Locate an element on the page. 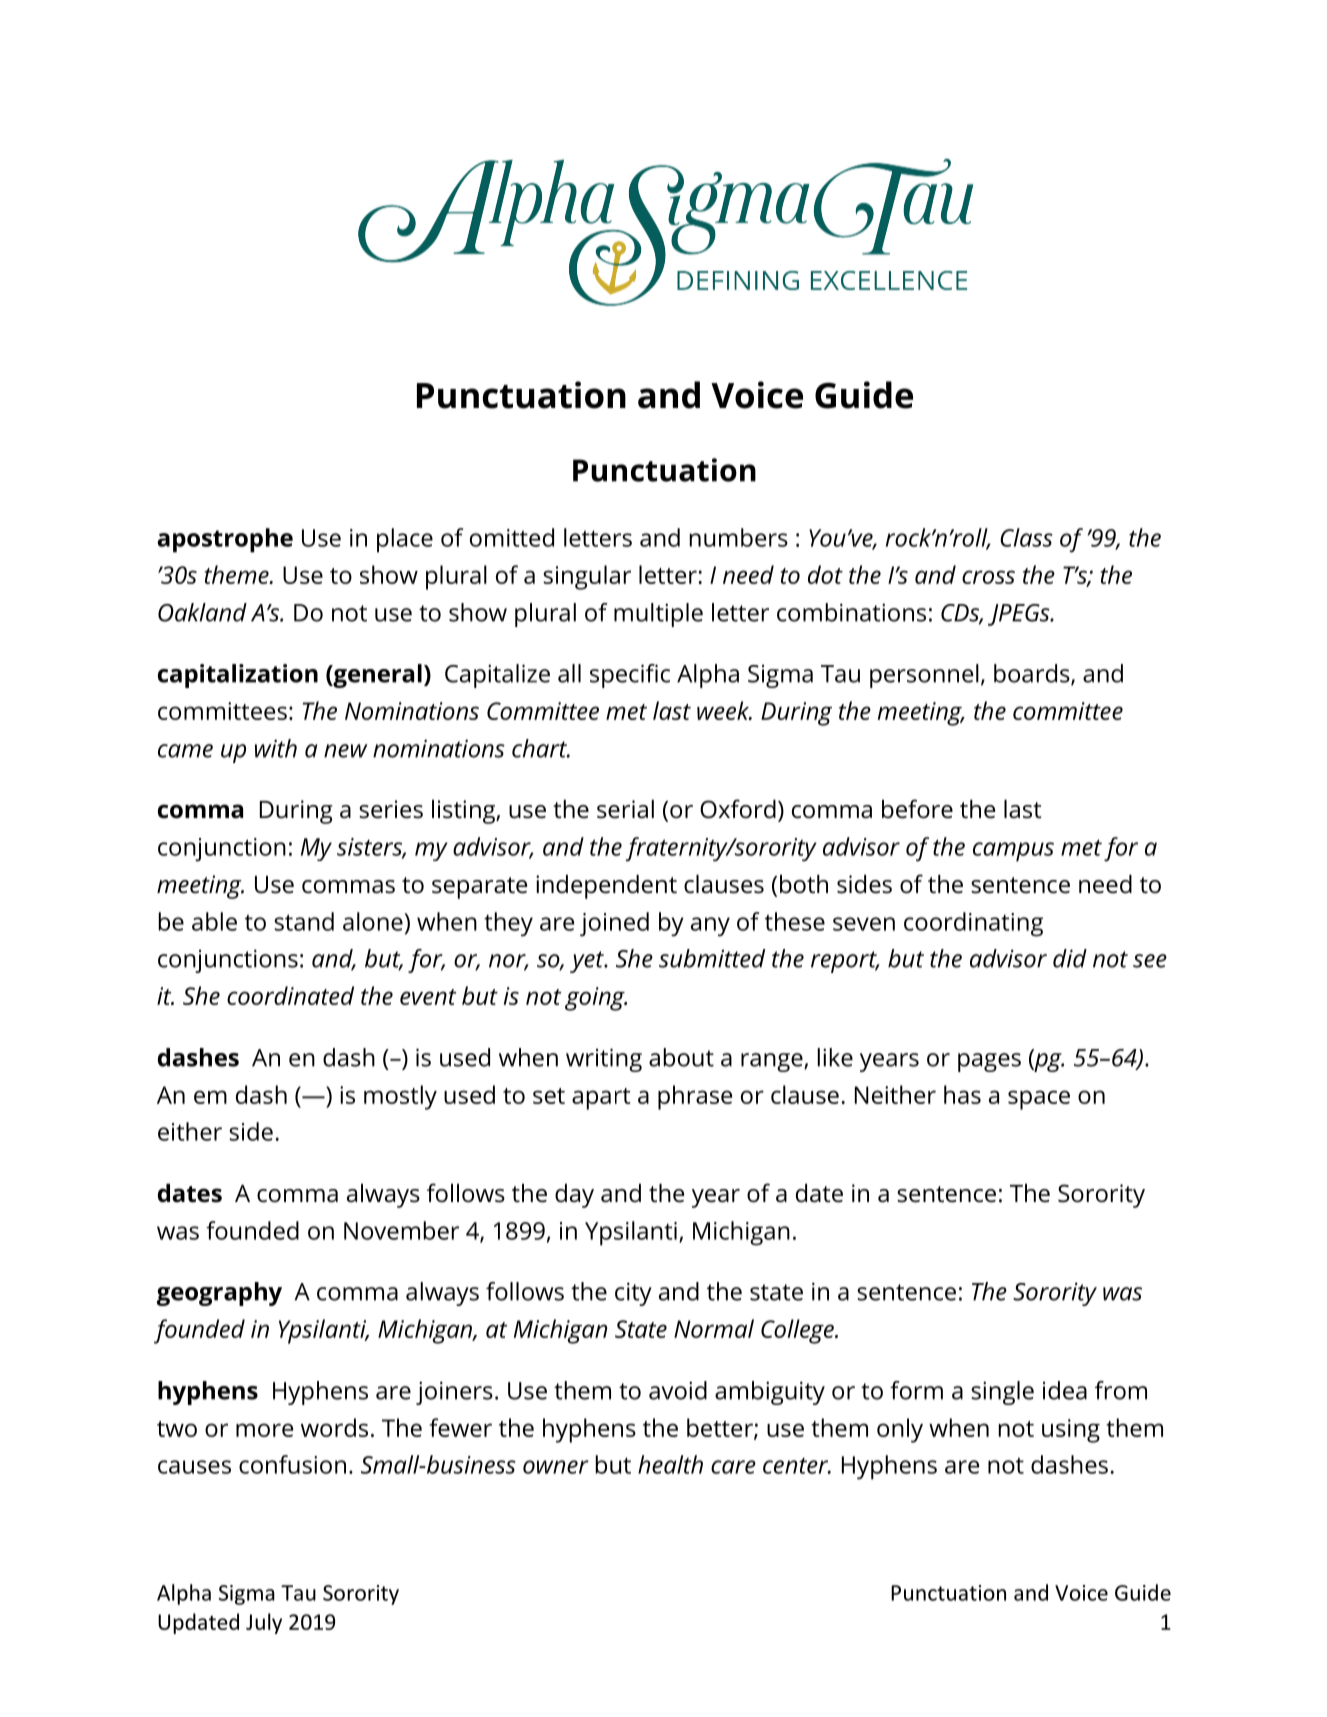 This page has width=1327, height=1717. stand is located at coordinates (304, 921).
